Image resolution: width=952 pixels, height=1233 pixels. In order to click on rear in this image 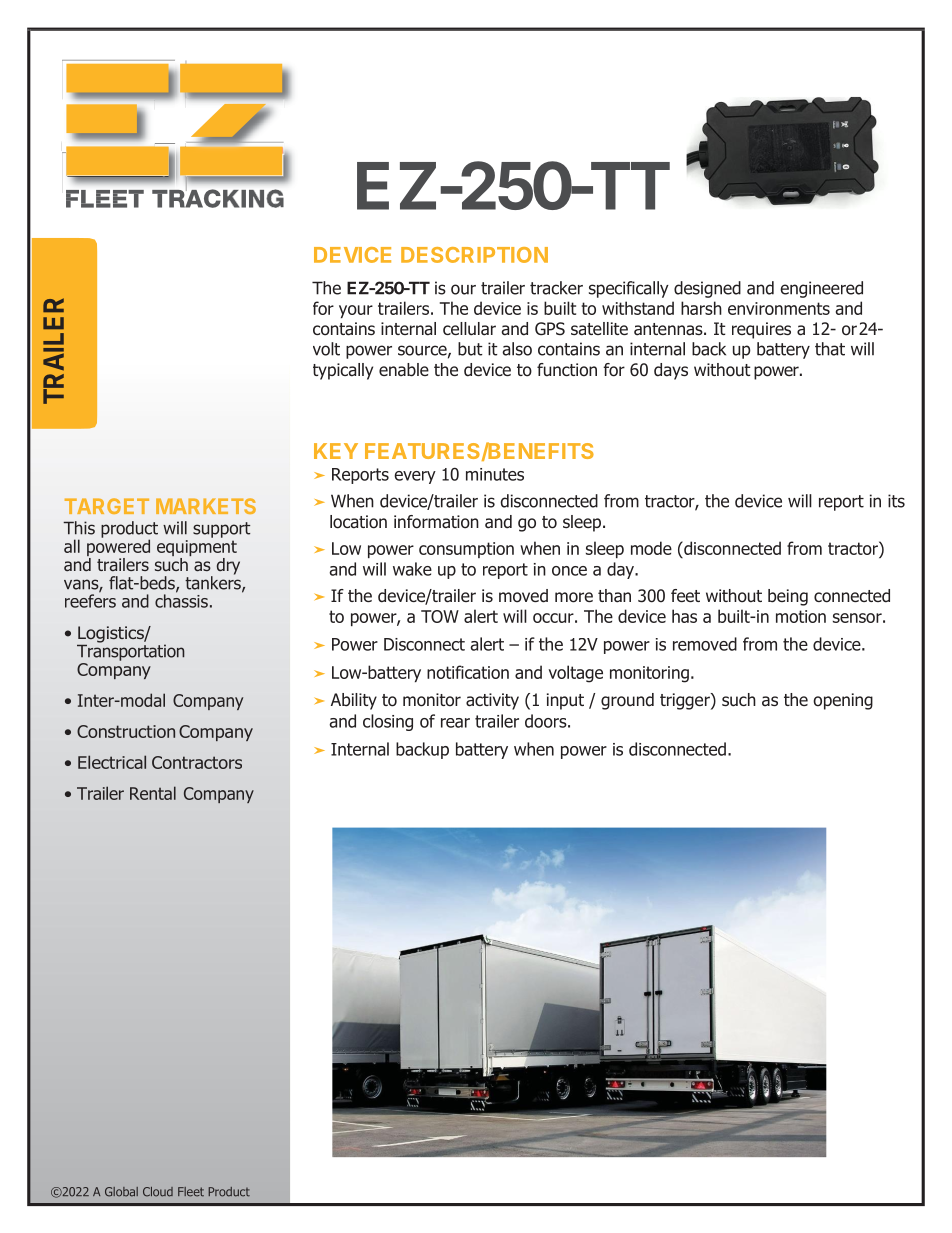, I will do `click(455, 723)`.
